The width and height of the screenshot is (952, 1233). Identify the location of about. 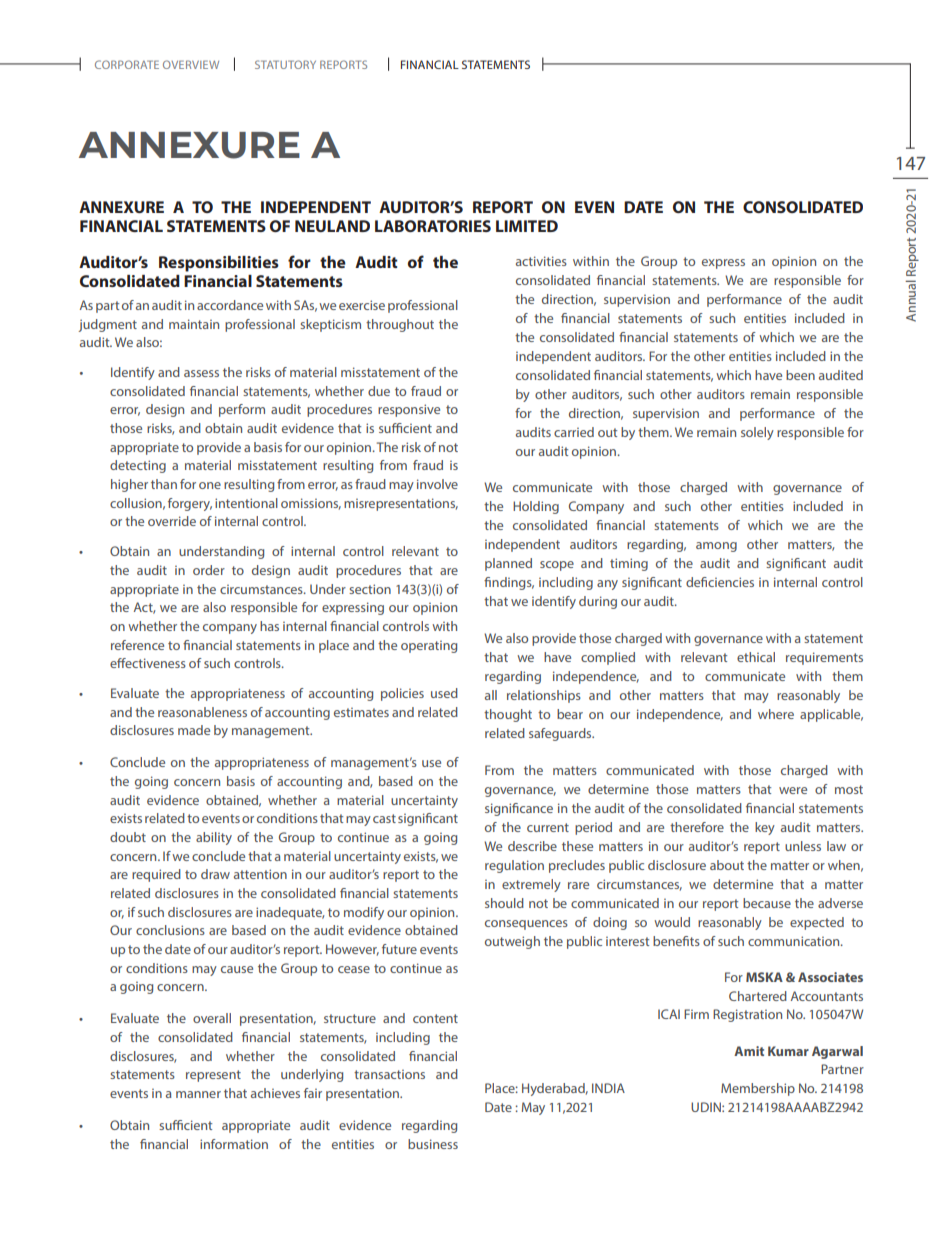
(727, 865).
